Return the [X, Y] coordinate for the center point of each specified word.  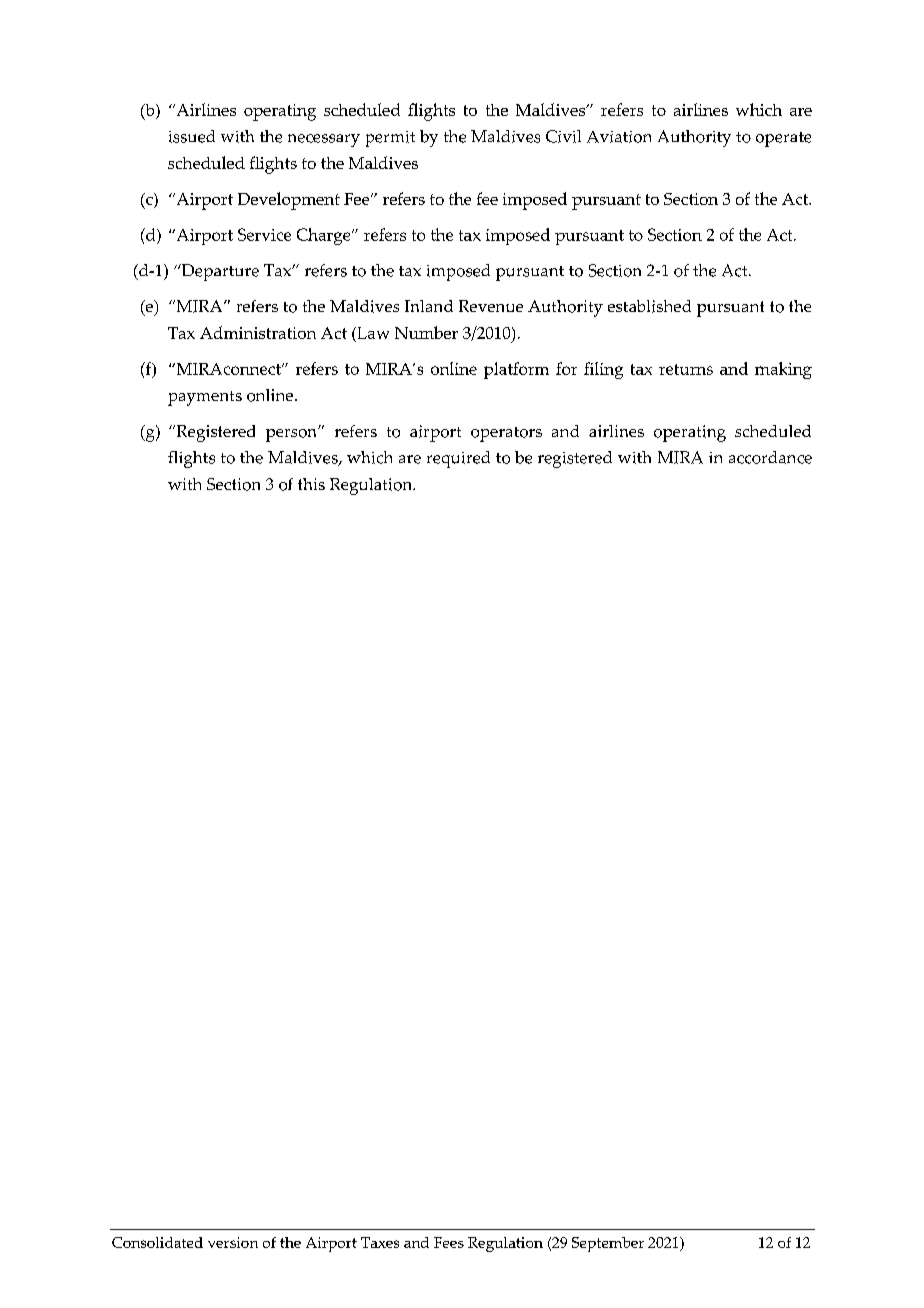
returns [686, 369]
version [233, 1242]
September [608, 1244]
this [311, 484]
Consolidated [157, 1242]
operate [783, 139]
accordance [770, 457]
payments [205, 398]
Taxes [380, 1242]
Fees [449, 1242]
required [458, 459]
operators [506, 434]
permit [390, 139]
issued [192, 136]
